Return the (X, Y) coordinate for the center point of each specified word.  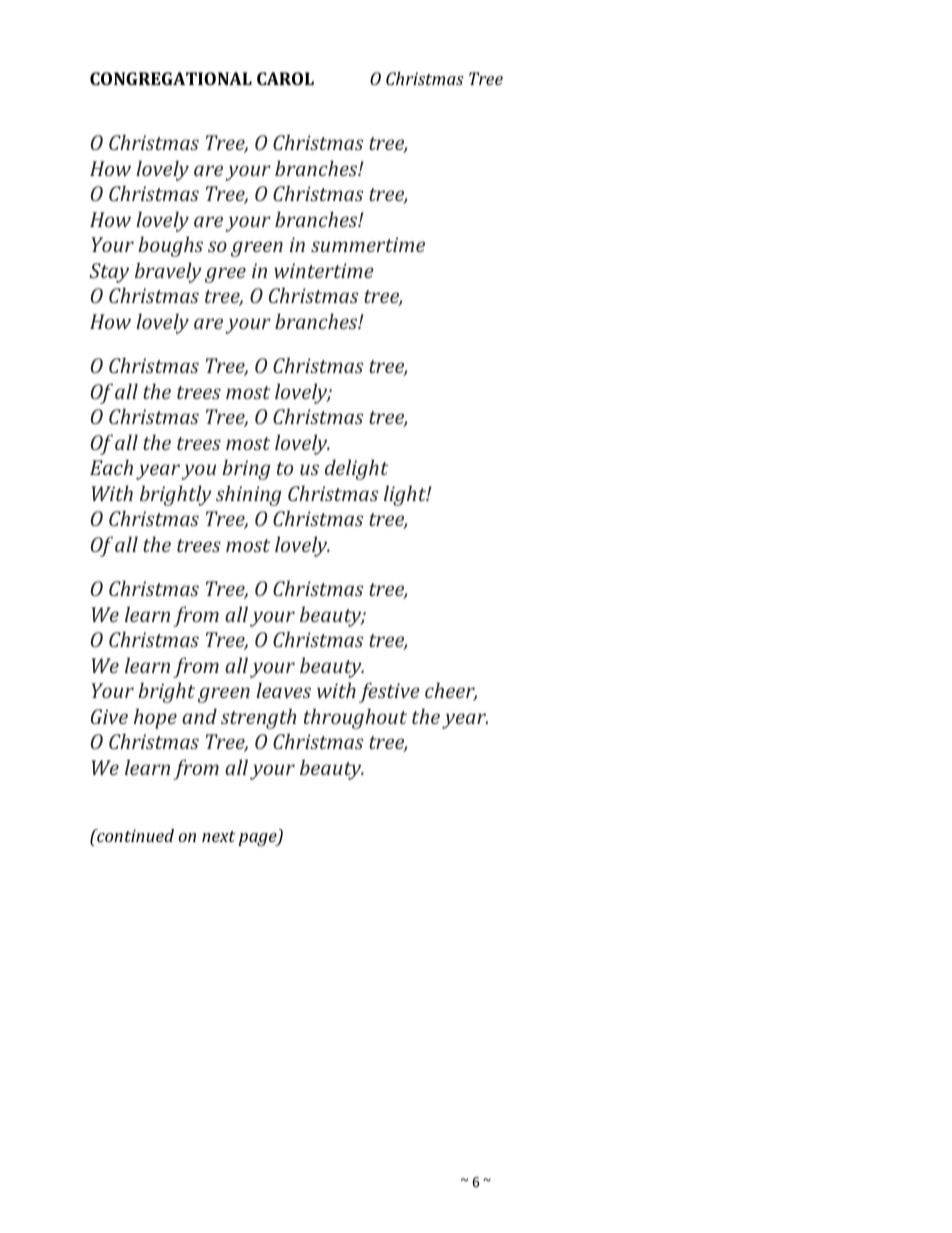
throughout (355, 718)
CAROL (285, 78)
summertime (368, 244)
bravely (168, 272)
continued (134, 835)
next (219, 836)
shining (248, 495)
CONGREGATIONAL (171, 78)
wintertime (324, 270)
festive (389, 692)
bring (246, 469)
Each (111, 467)
